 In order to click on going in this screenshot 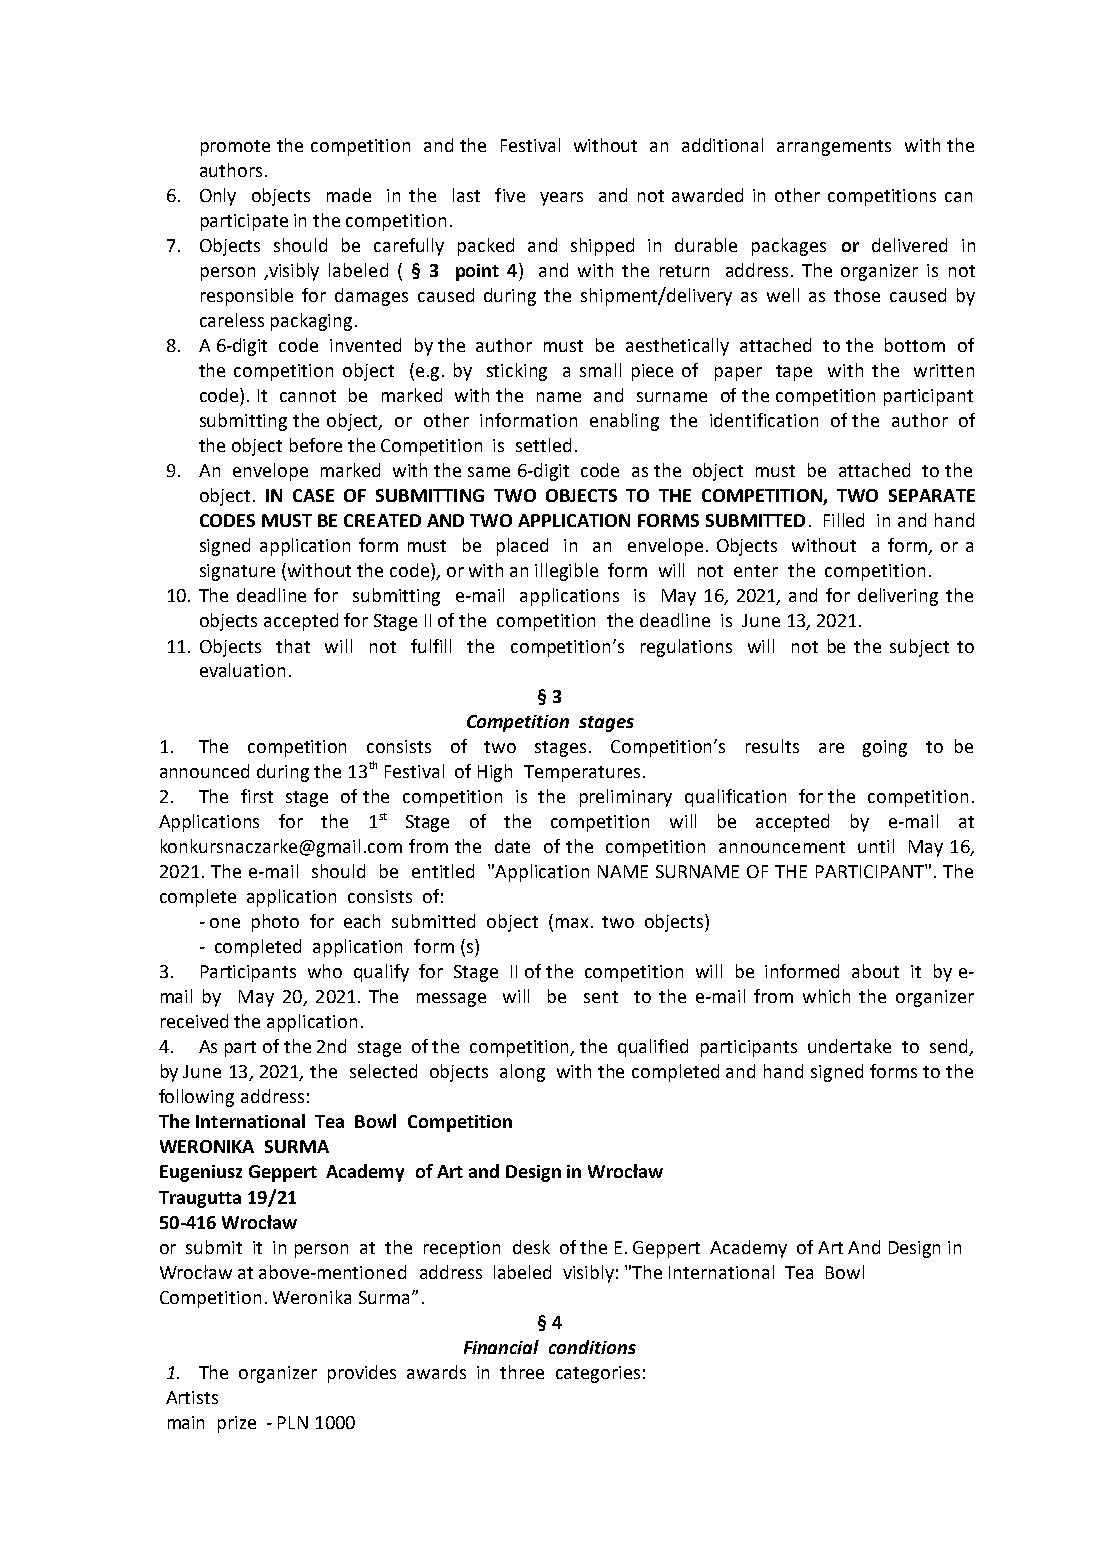, I will do `click(885, 748)`.
